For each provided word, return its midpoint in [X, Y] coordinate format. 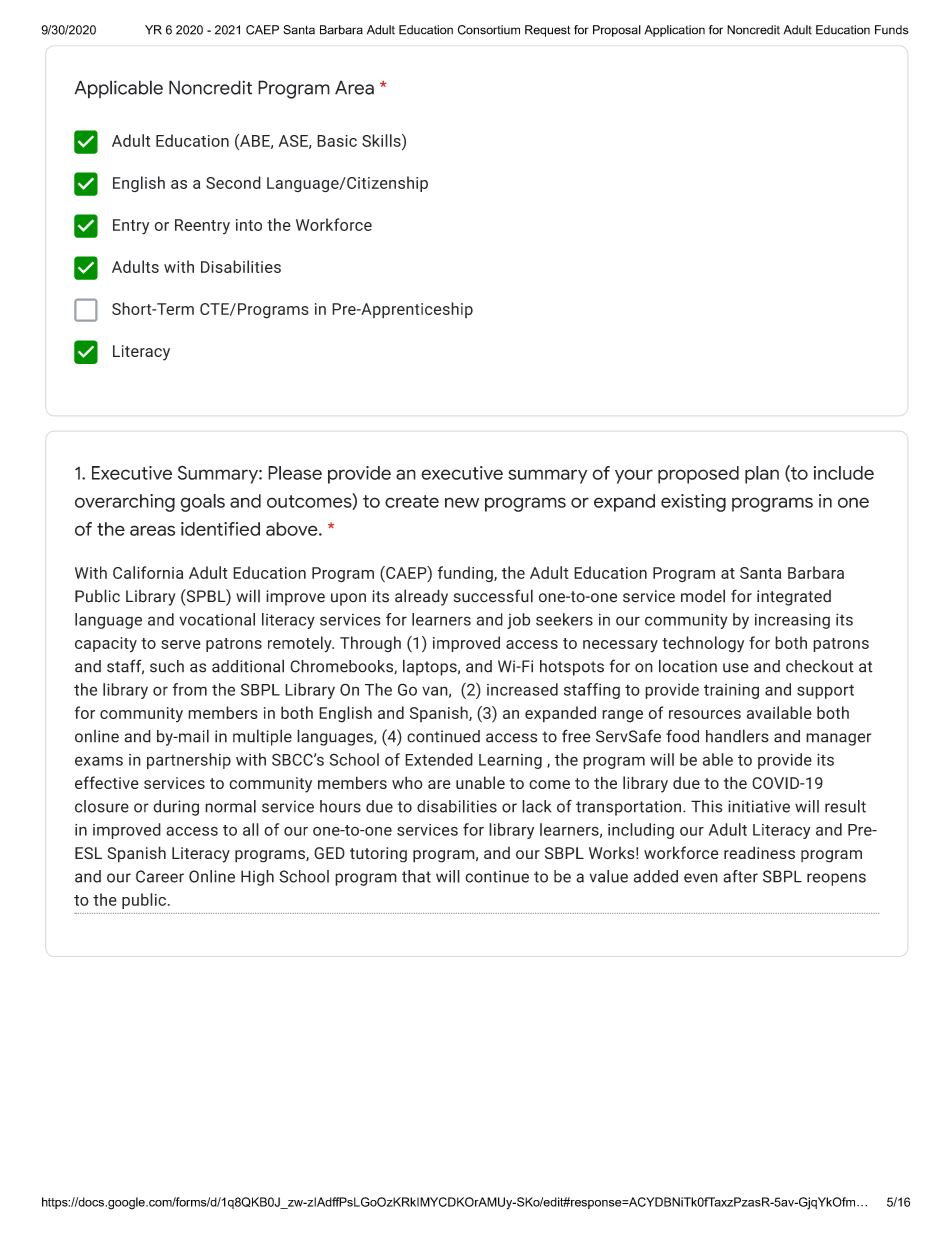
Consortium [489, 30]
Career [160, 876]
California [148, 572]
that [416, 876]
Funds [891, 30]
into [249, 225]
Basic [337, 141]
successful [493, 596]
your [634, 476]
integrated [794, 598]
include [844, 473]
